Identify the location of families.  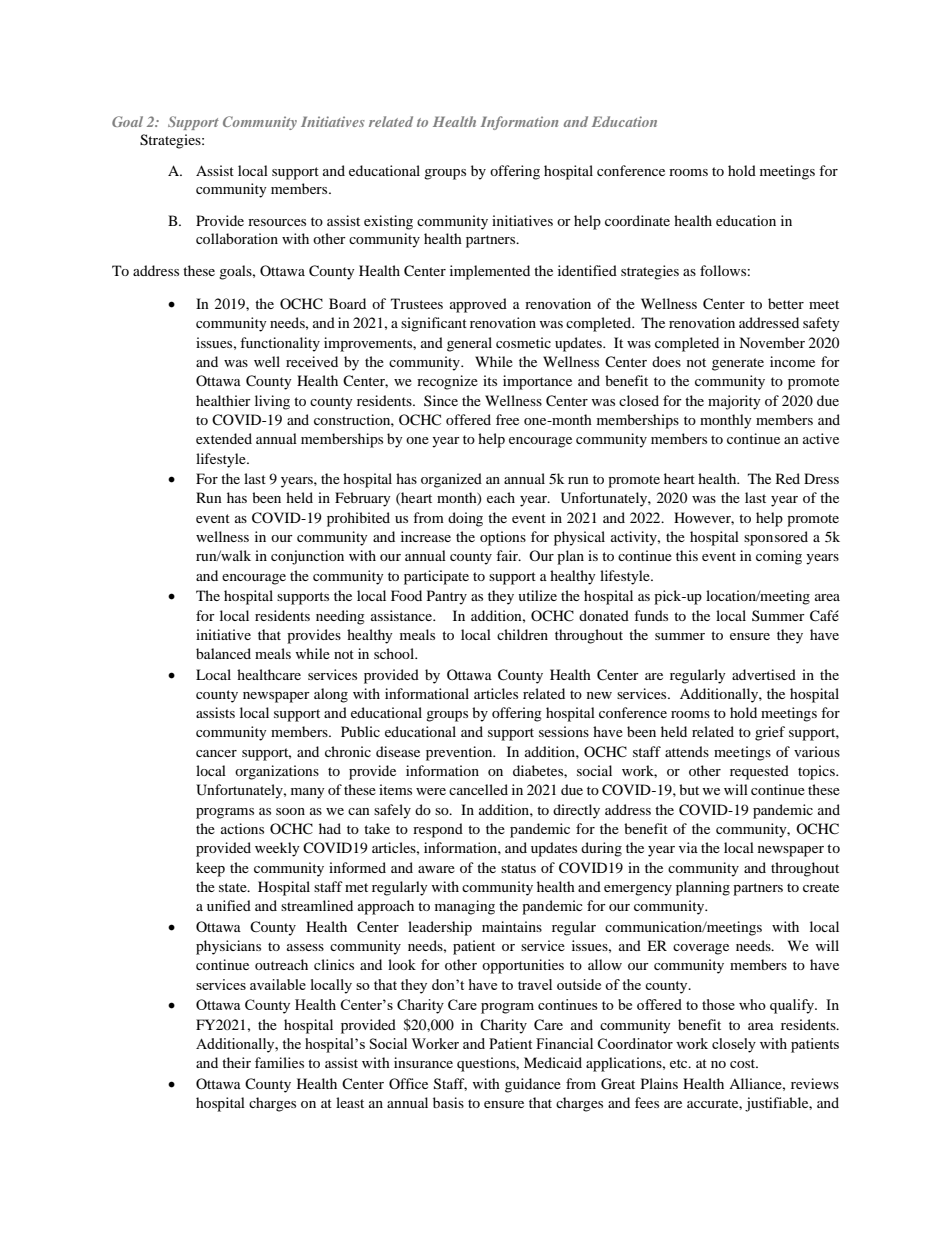
(279, 1062).
